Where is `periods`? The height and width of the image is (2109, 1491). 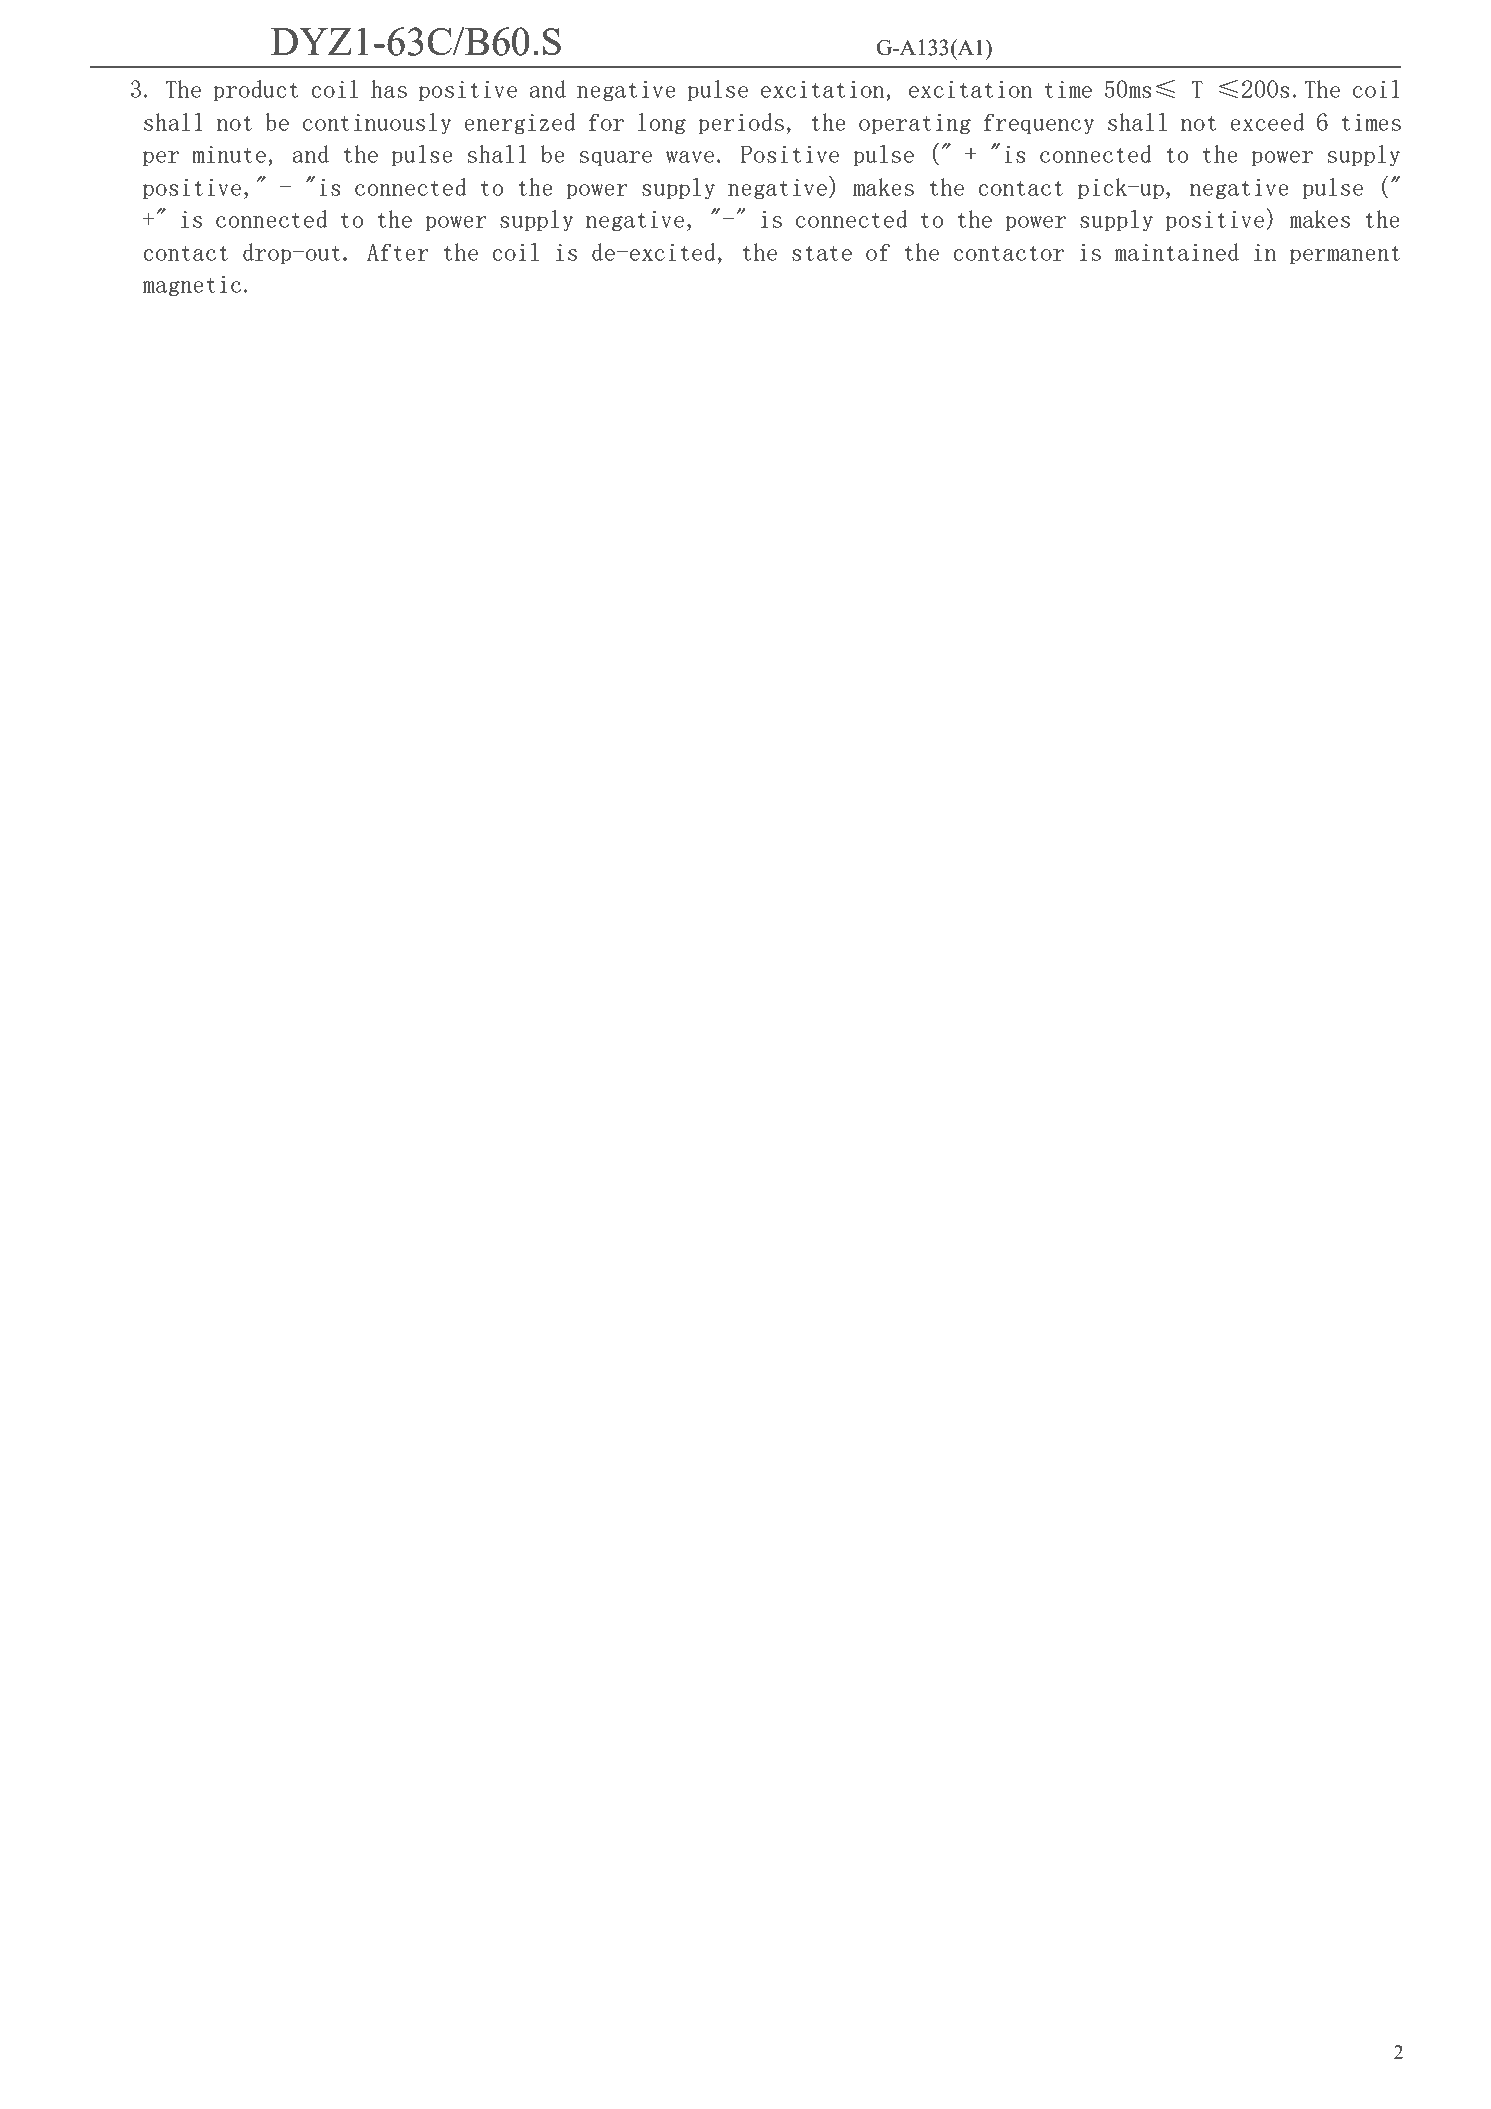
periods is located at coordinates (741, 123).
